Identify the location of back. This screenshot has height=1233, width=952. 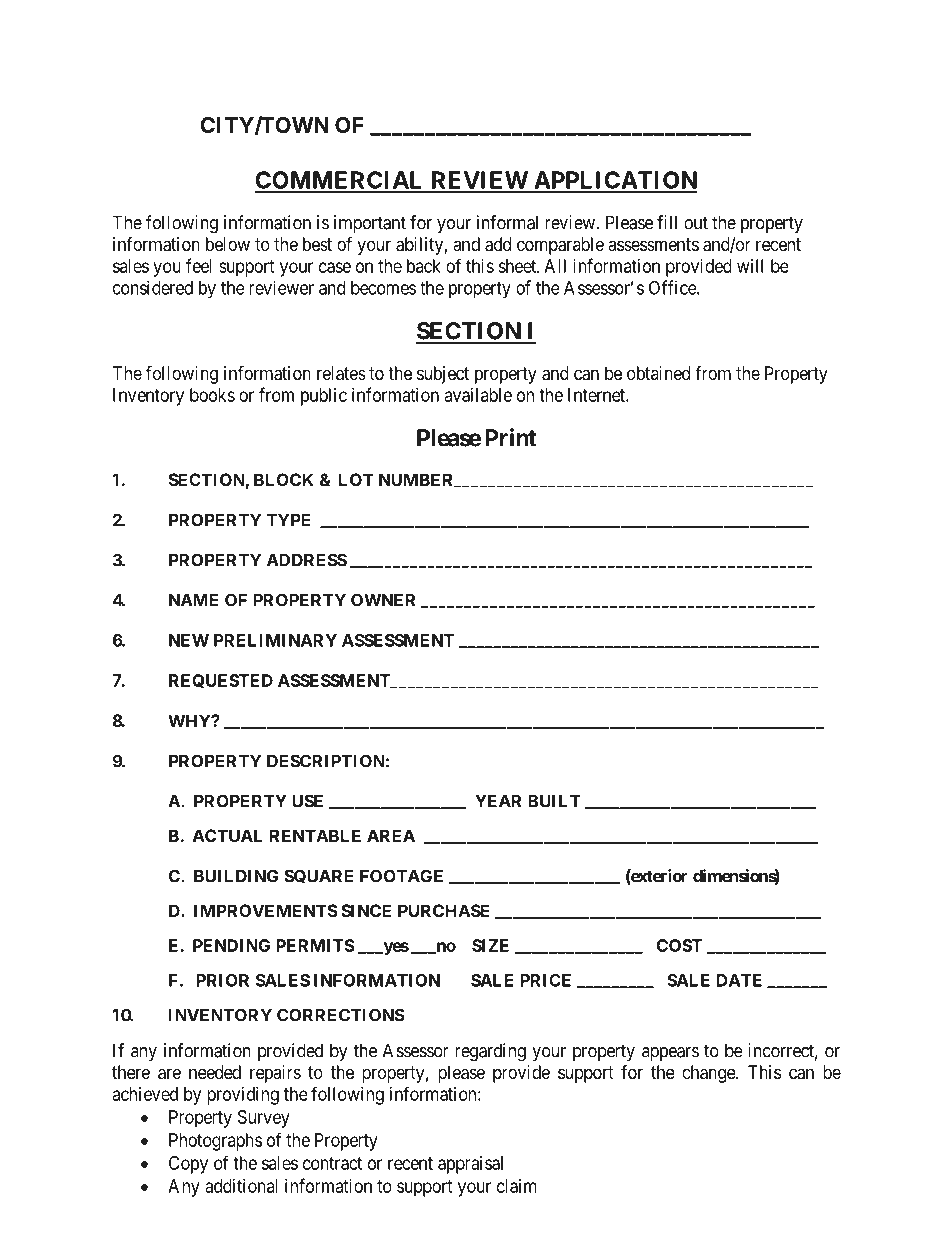
(424, 266).
